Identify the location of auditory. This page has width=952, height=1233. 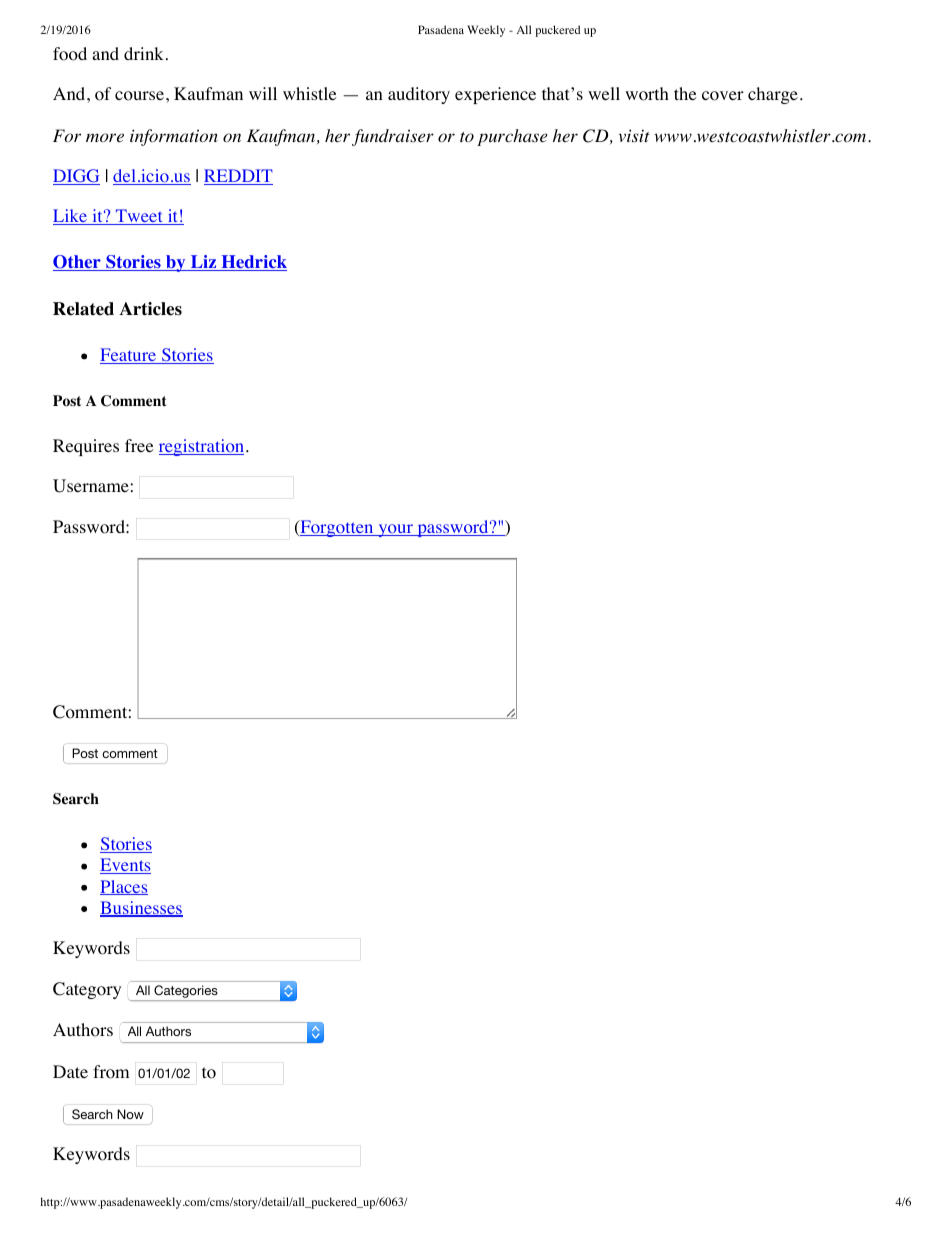
(419, 95).
